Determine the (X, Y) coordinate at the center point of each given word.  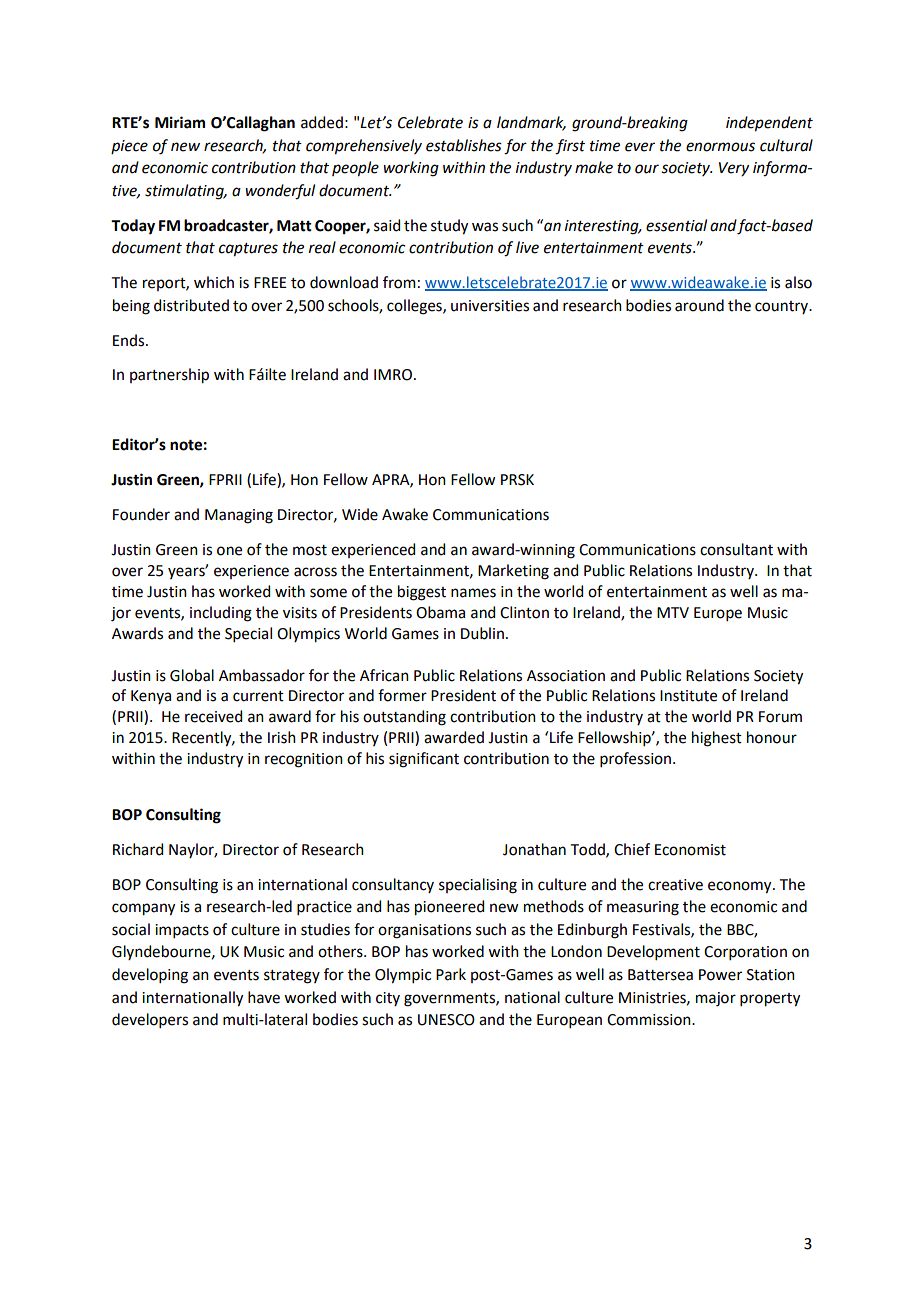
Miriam (180, 122)
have (264, 997)
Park (451, 974)
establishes (464, 145)
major (716, 999)
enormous (720, 147)
